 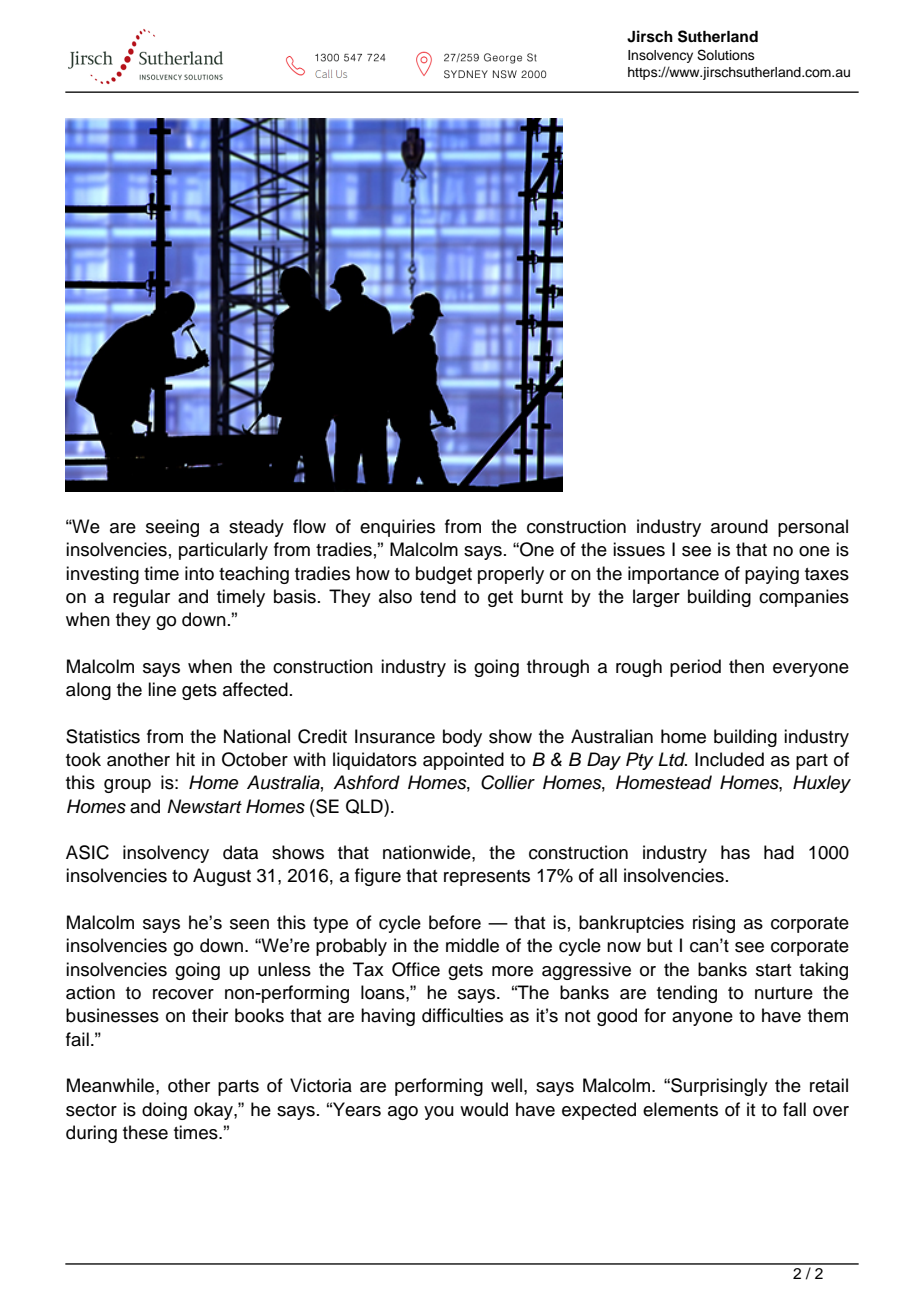 I want to click on budget, so click(x=444, y=575).
